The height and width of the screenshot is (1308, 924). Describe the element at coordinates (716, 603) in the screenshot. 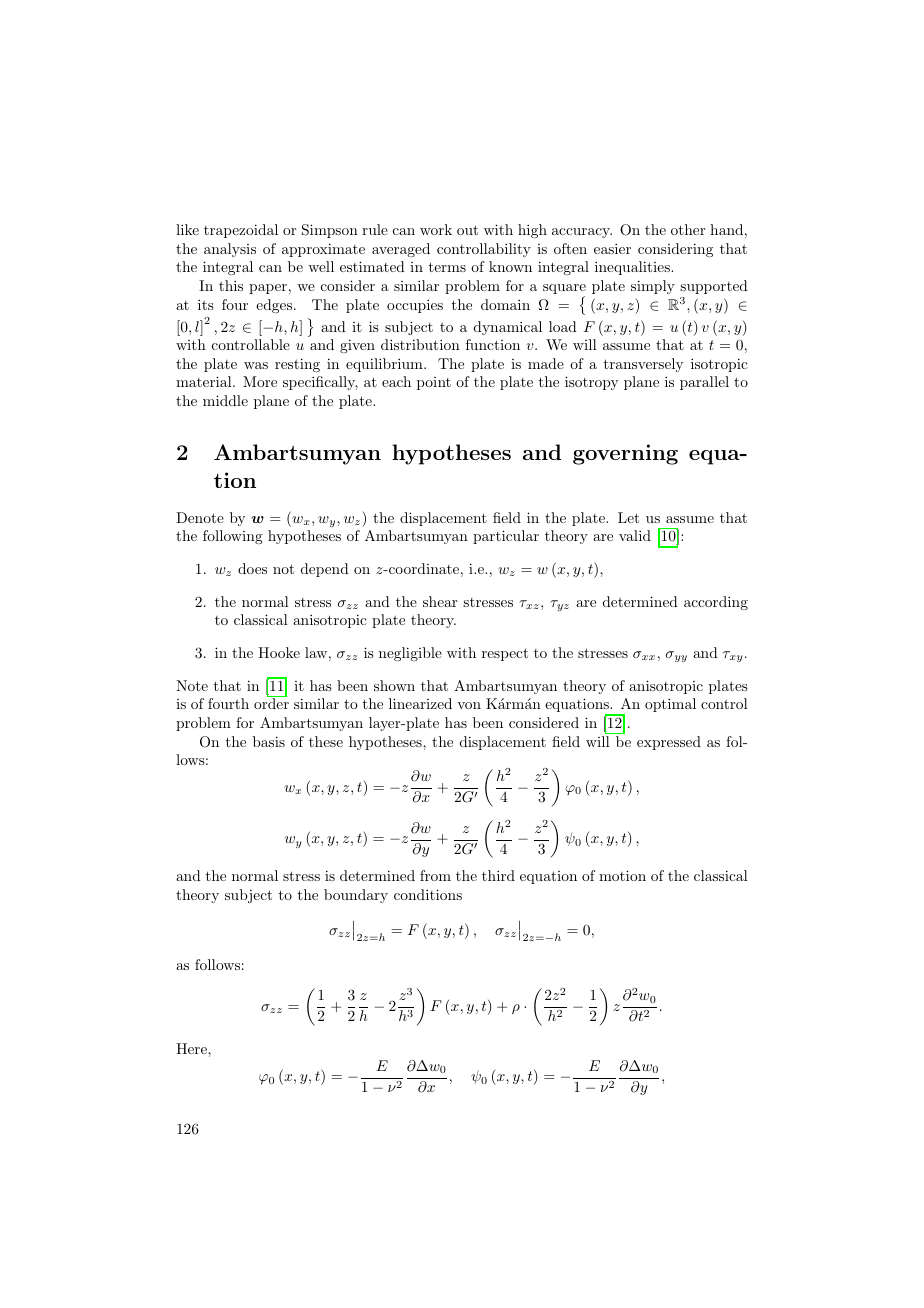

I see `according` at that location.
